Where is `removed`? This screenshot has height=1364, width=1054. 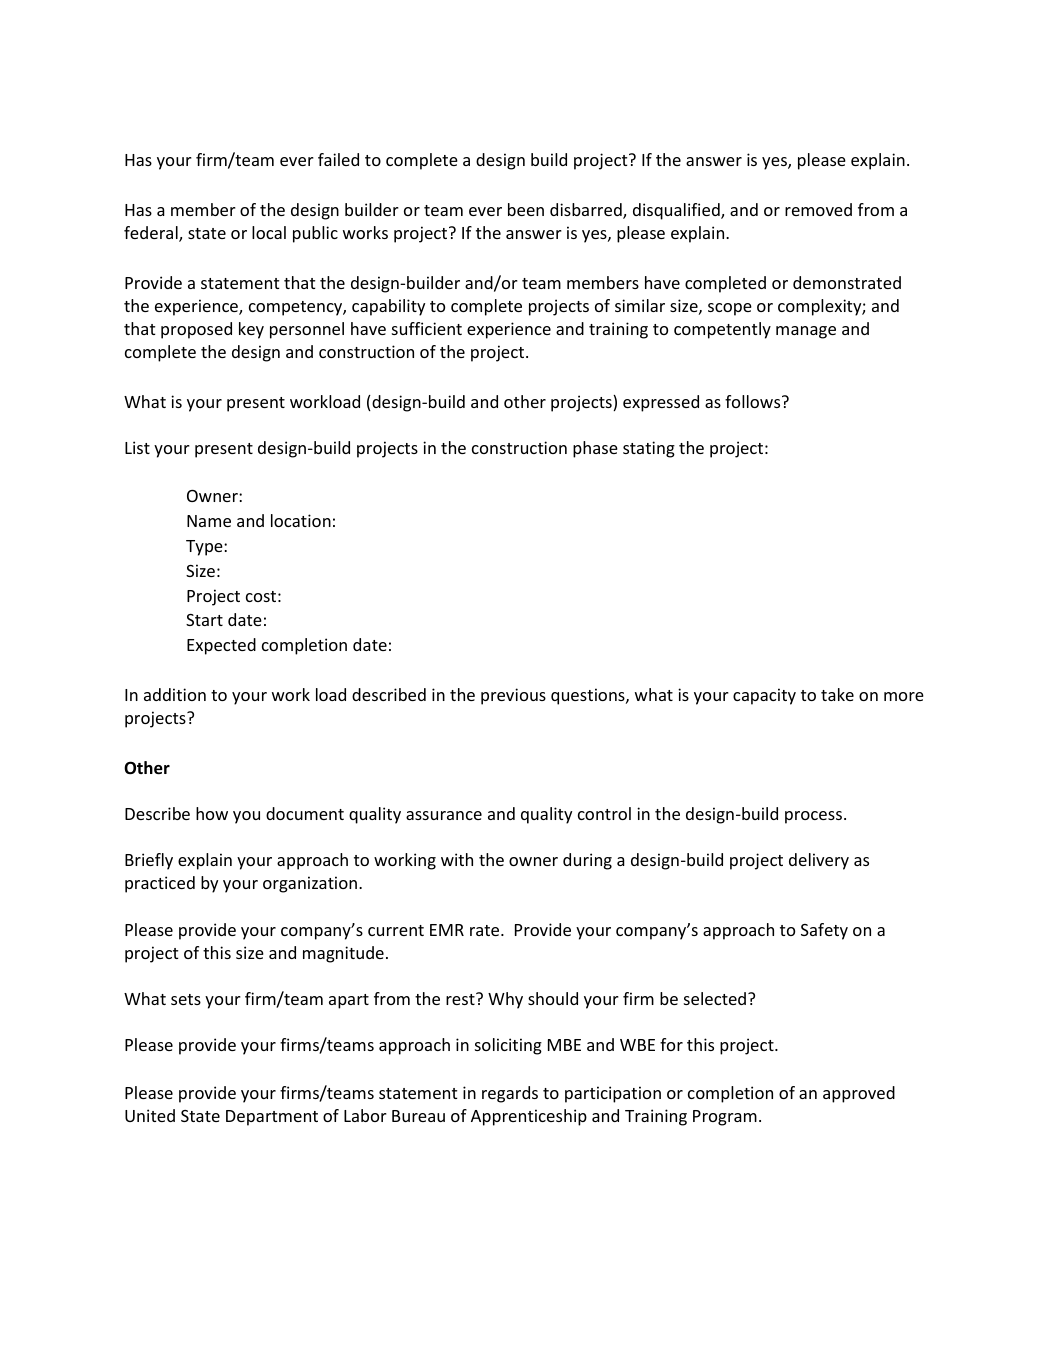 removed is located at coordinates (818, 209).
